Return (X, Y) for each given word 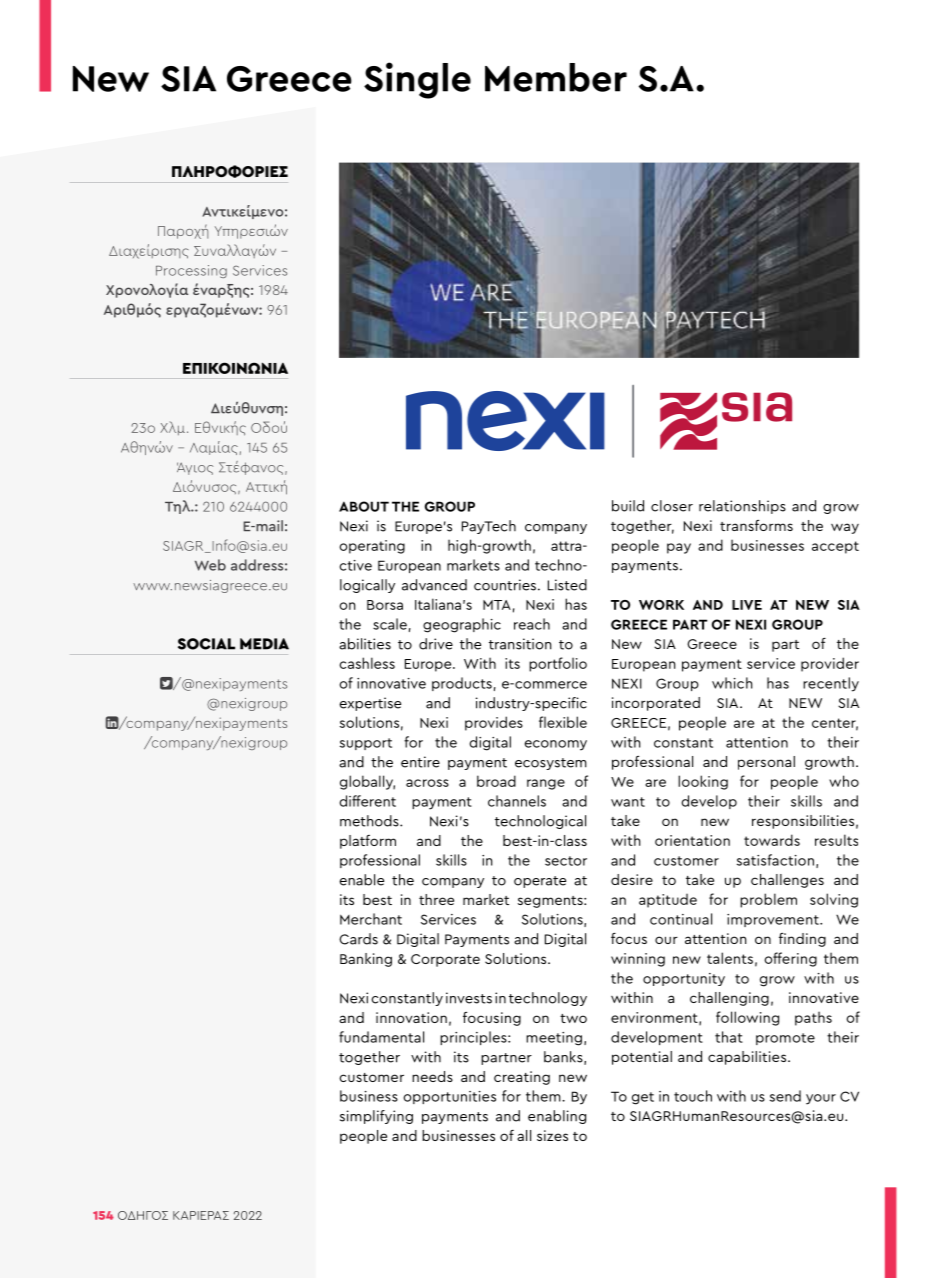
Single (417, 80)
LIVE (747, 605)
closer (672, 506)
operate (540, 882)
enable (361, 880)
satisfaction (775, 860)
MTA (497, 605)
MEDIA (264, 644)
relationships (742, 507)
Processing (191, 271)
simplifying (376, 1117)
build (628, 506)
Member (556, 77)
